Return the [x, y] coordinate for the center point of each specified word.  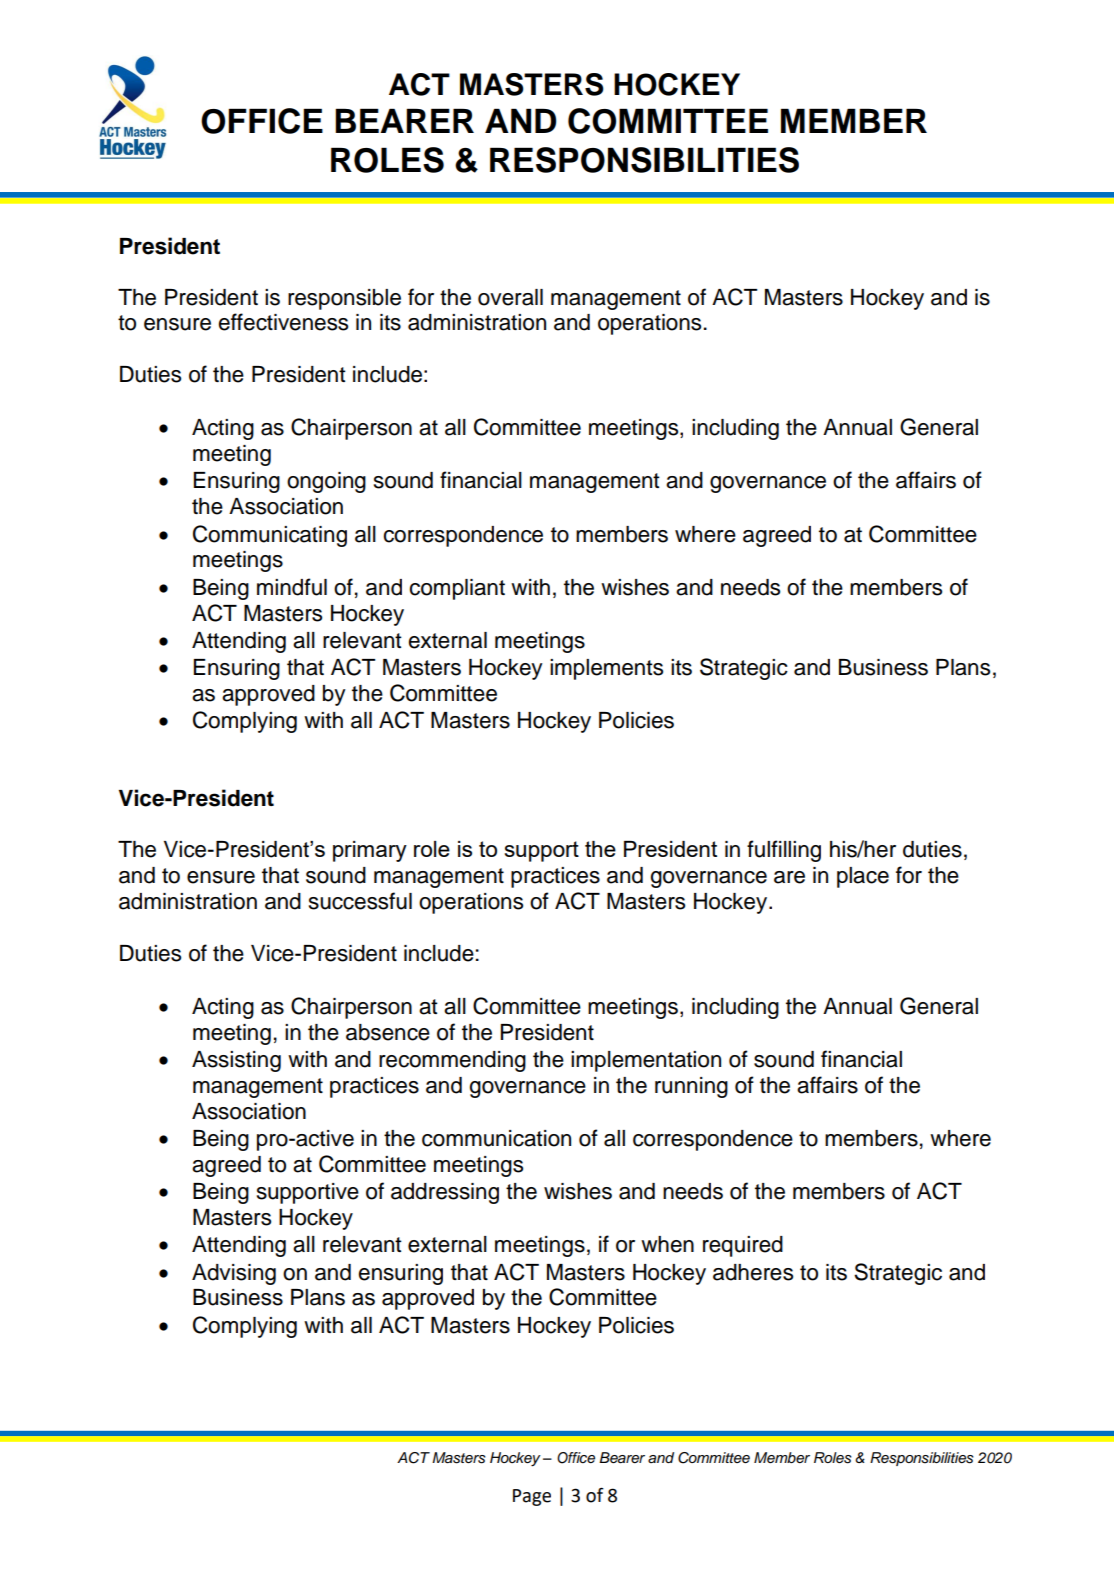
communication [496, 1138]
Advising [234, 1274]
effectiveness [283, 322]
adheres [753, 1272]
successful [360, 901]
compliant [457, 589]
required [743, 1246]
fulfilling [784, 851]
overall [510, 297]
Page [532, 1497]
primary [370, 851]
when [667, 1244]
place [863, 877]
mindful [292, 587]
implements [606, 669]
